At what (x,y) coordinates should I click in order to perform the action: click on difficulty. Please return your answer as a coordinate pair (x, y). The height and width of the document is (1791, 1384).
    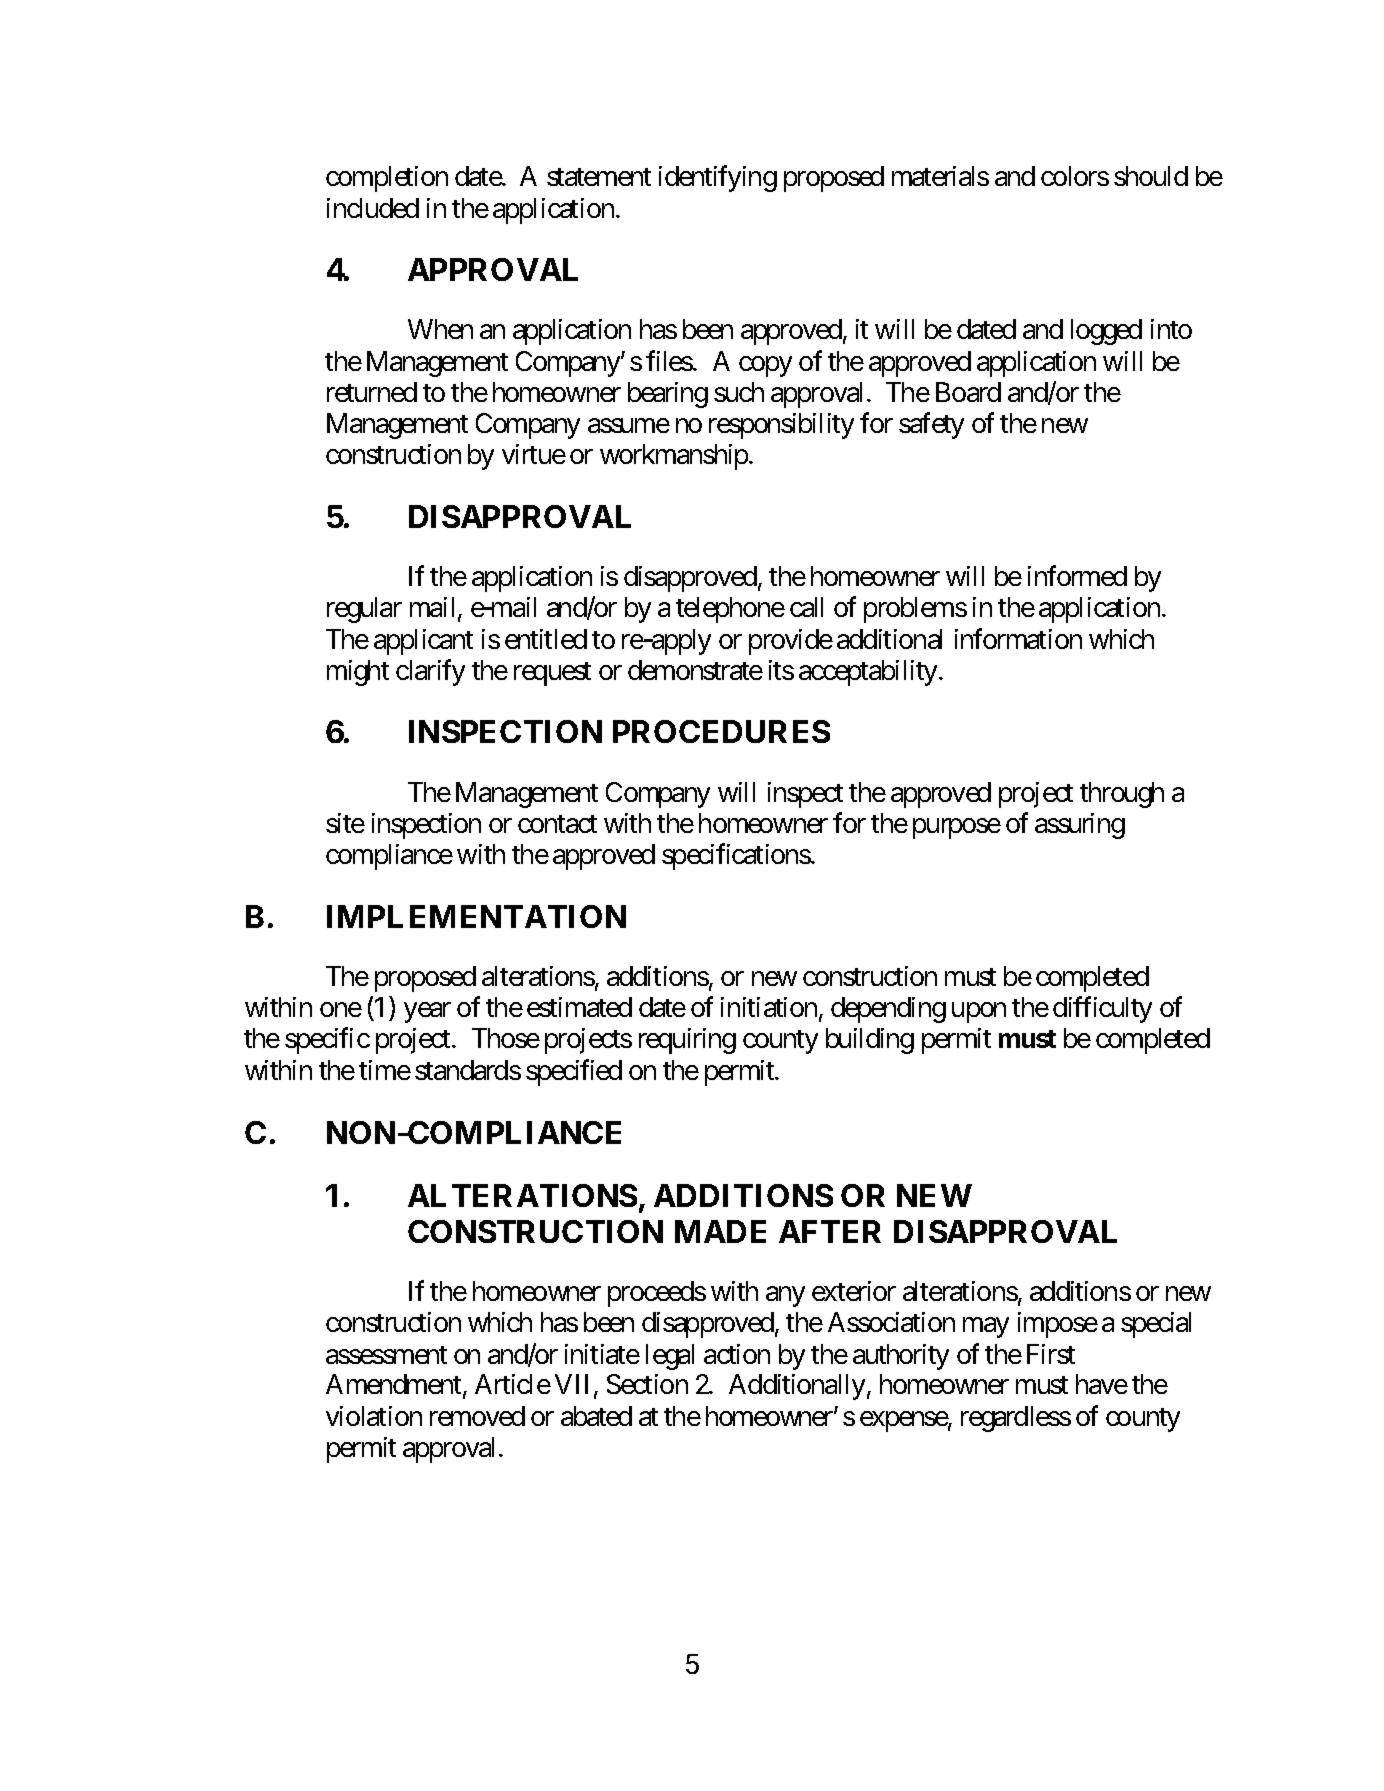
    Looking at the image, I should click on (1102, 1009).
